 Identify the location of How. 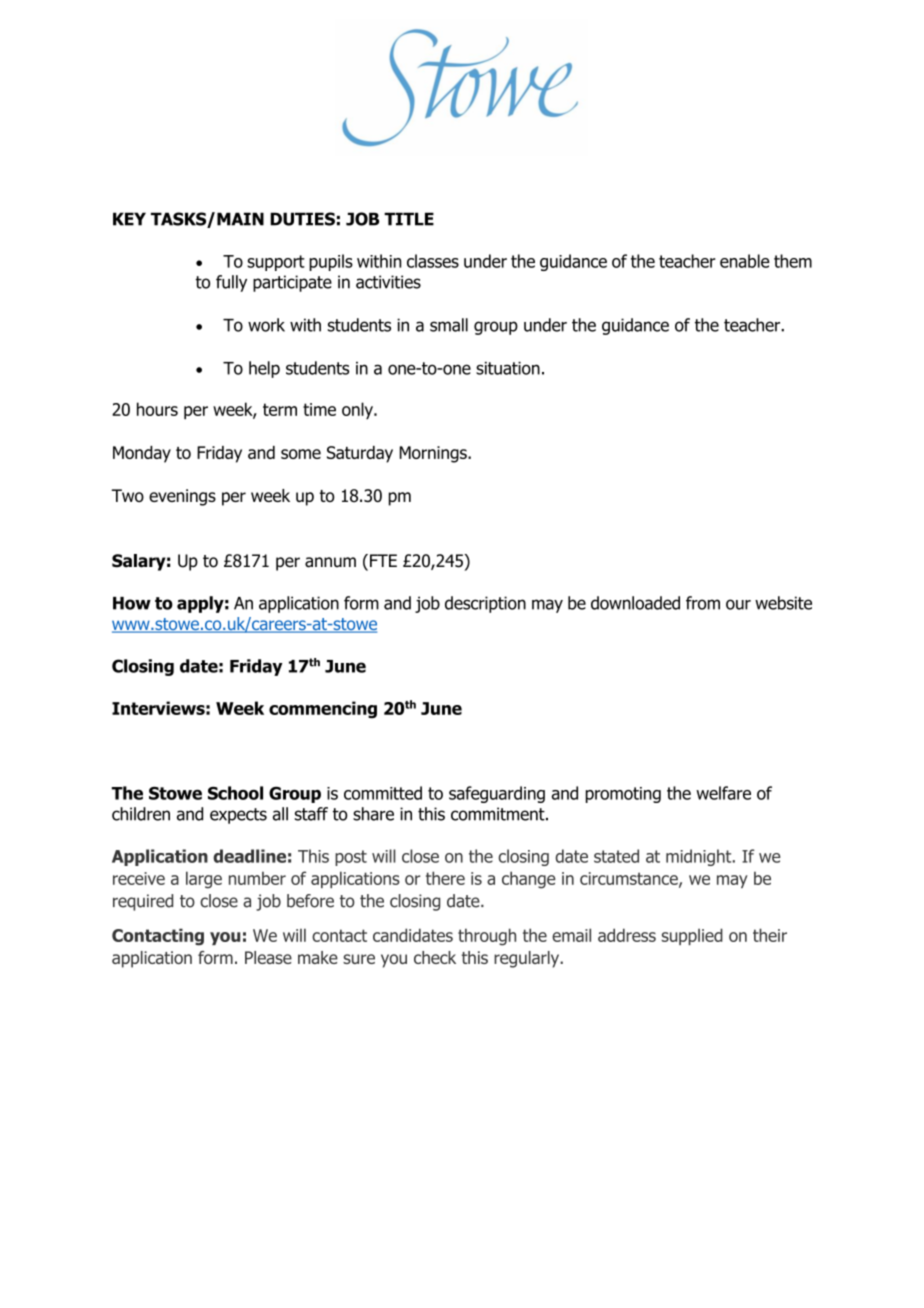
(132, 603).
